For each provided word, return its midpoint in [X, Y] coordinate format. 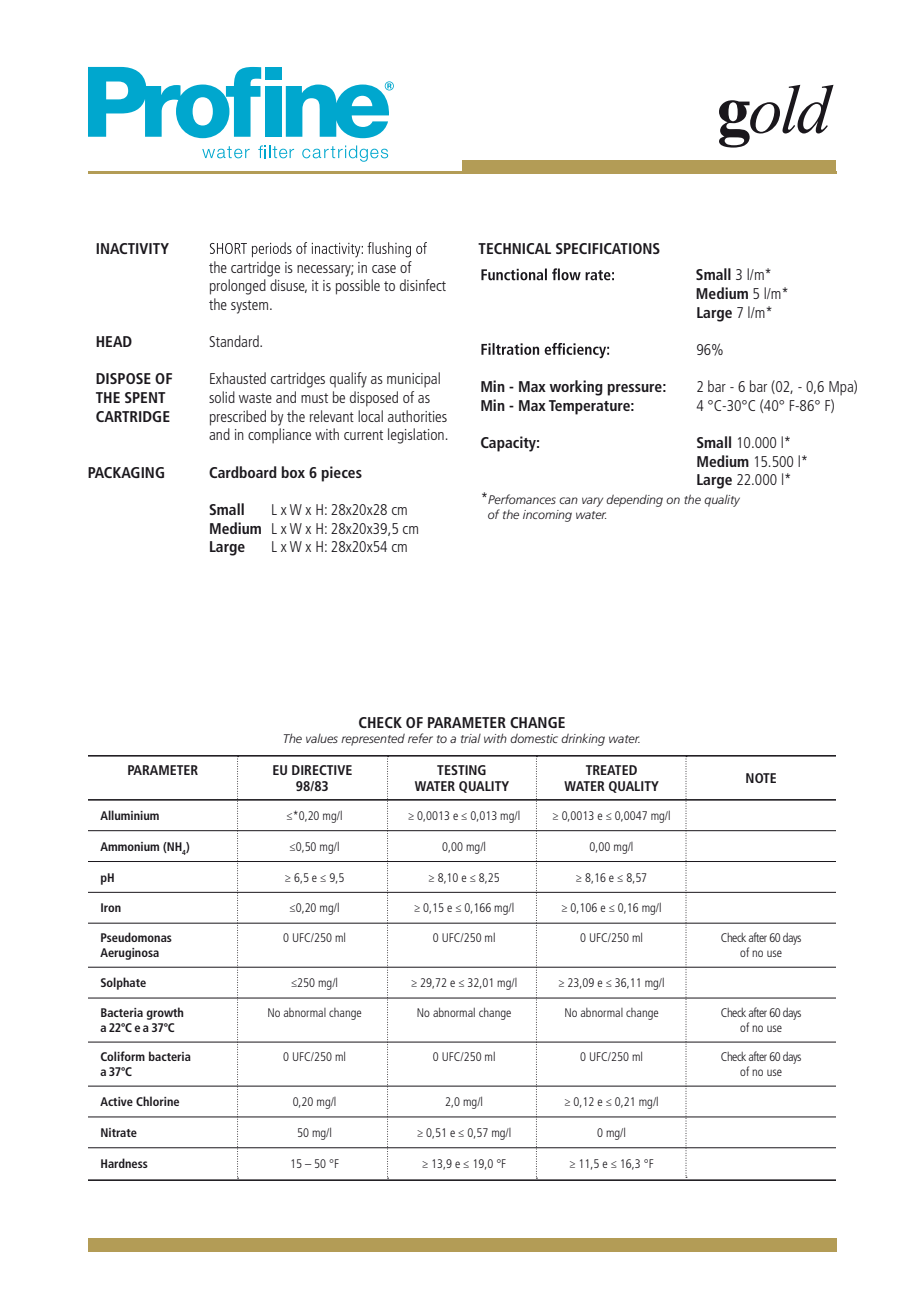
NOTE [761, 778]
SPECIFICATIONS [608, 248]
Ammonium [129, 846]
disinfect [423, 285]
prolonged [238, 287]
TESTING [461, 770]
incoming [547, 516]
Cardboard [243, 472]
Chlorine [157, 1101]
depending [634, 501]
